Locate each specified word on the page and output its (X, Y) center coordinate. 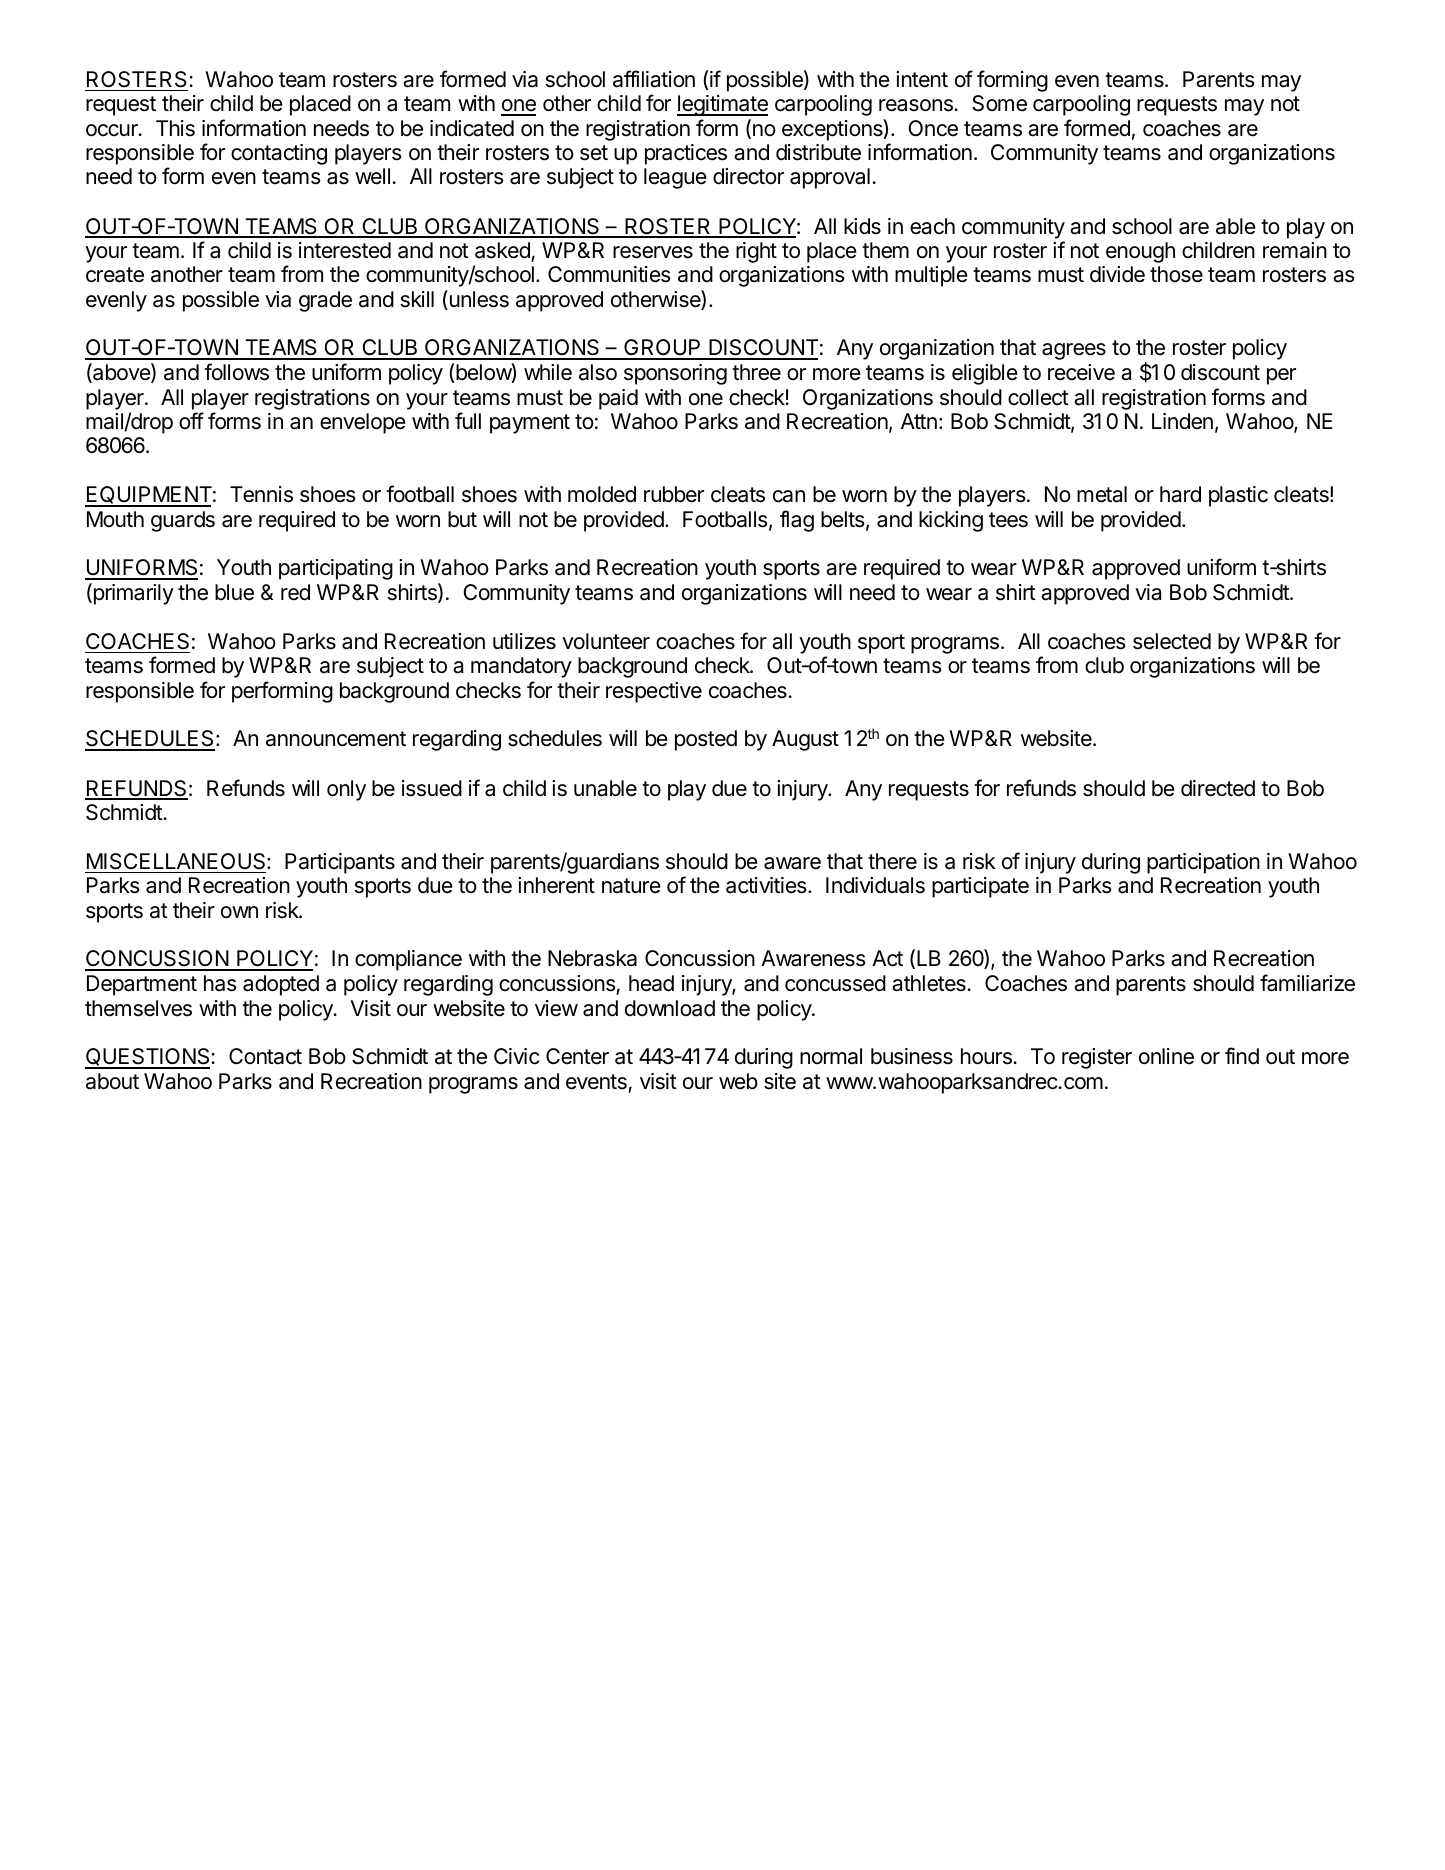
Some (999, 103)
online (1166, 1056)
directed (1218, 788)
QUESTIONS (148, 1058)
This (175, 128)
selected (1172, 641)
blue (234, 592)
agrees (1074, 351)
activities (767, 885)
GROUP (662, 349)
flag (797, 521)
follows (236, 372)
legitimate (722, 105)
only (346, 790)
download (670, 1008)
